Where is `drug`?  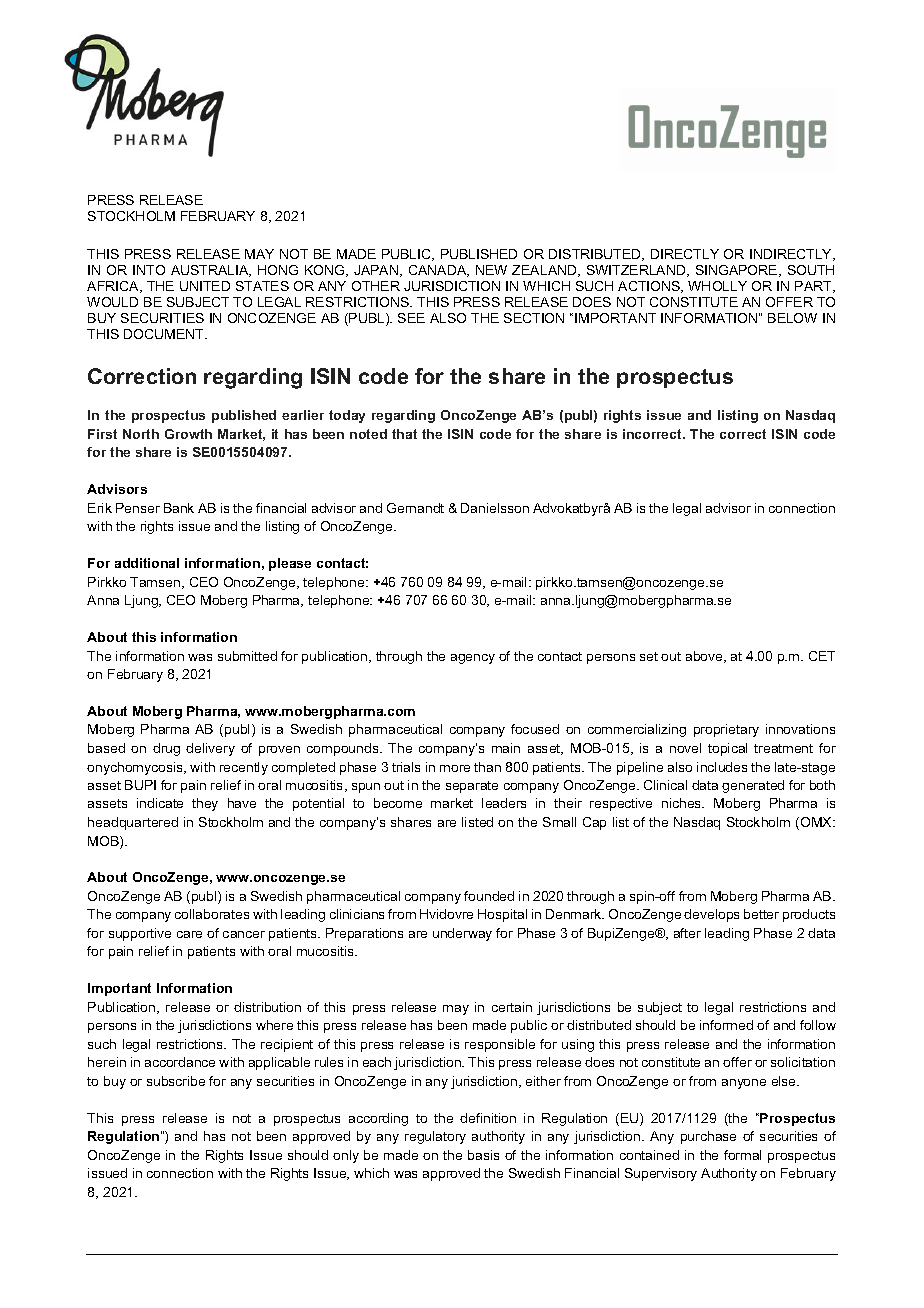
drug is located at coordinates (166, 749).
